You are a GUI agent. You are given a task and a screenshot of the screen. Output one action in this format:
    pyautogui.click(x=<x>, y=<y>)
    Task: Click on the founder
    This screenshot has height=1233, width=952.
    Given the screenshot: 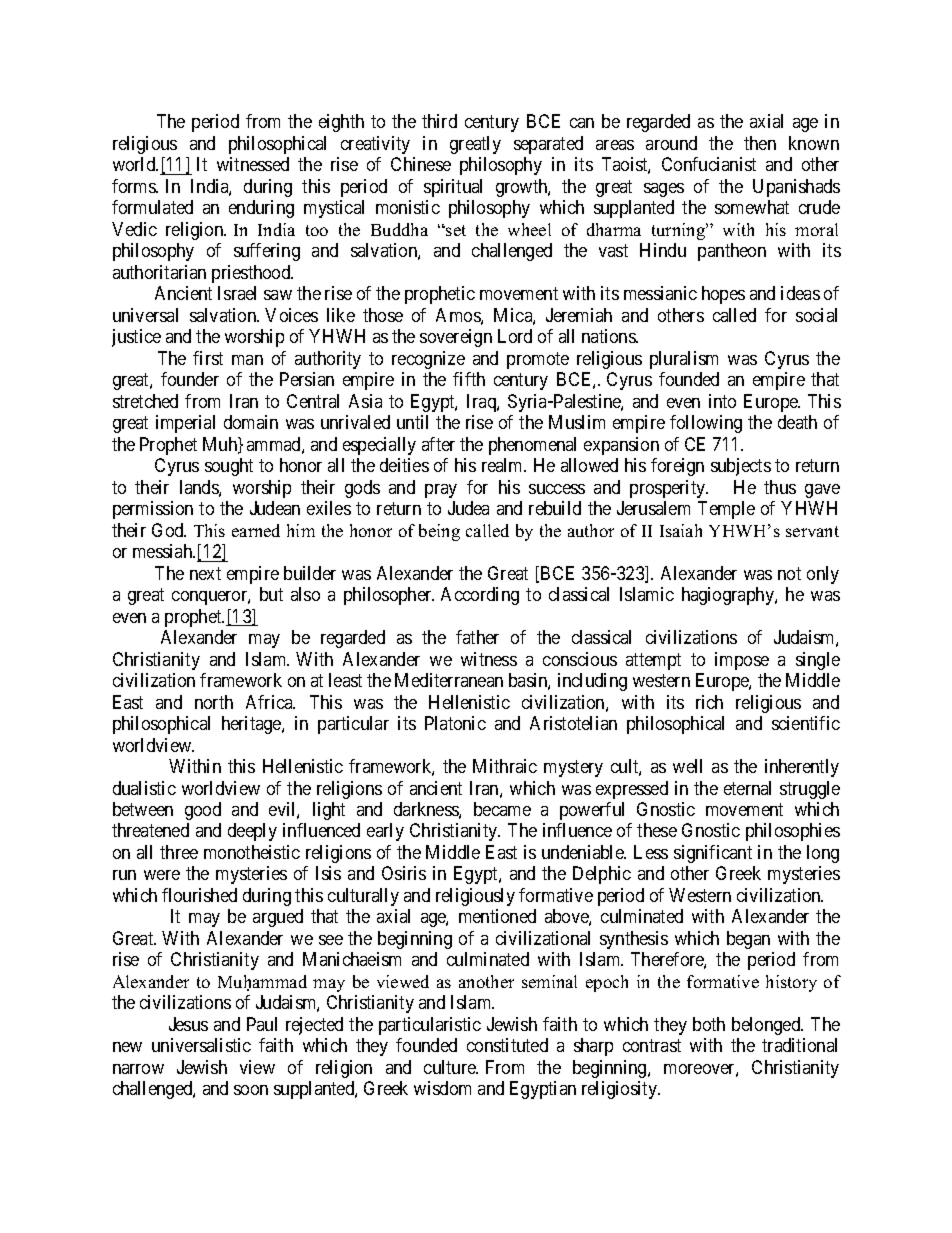 What is the action you would take?
    pyautogui.click(x=190, y=379)
